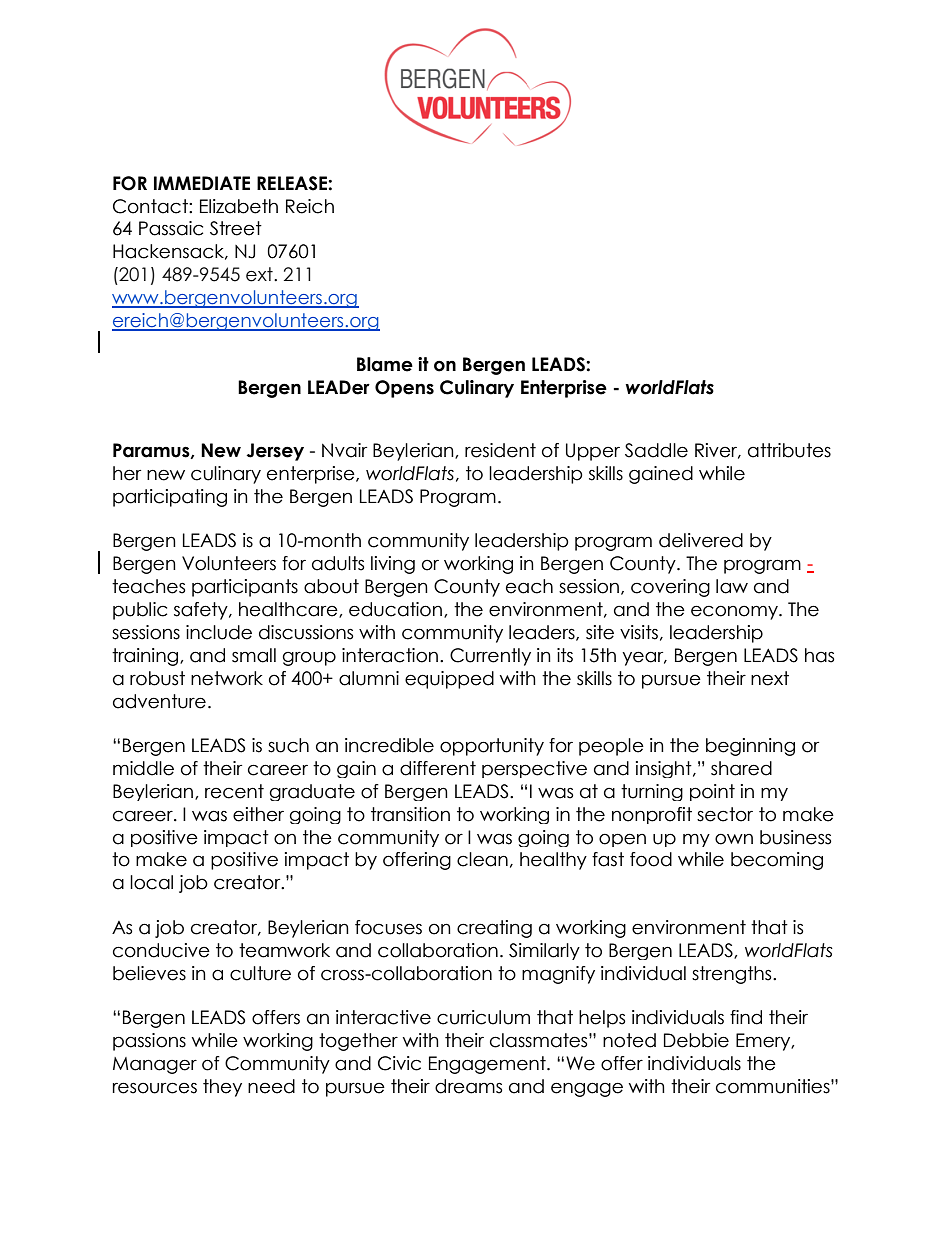  I want to click on attributes, so click(789, 450).
